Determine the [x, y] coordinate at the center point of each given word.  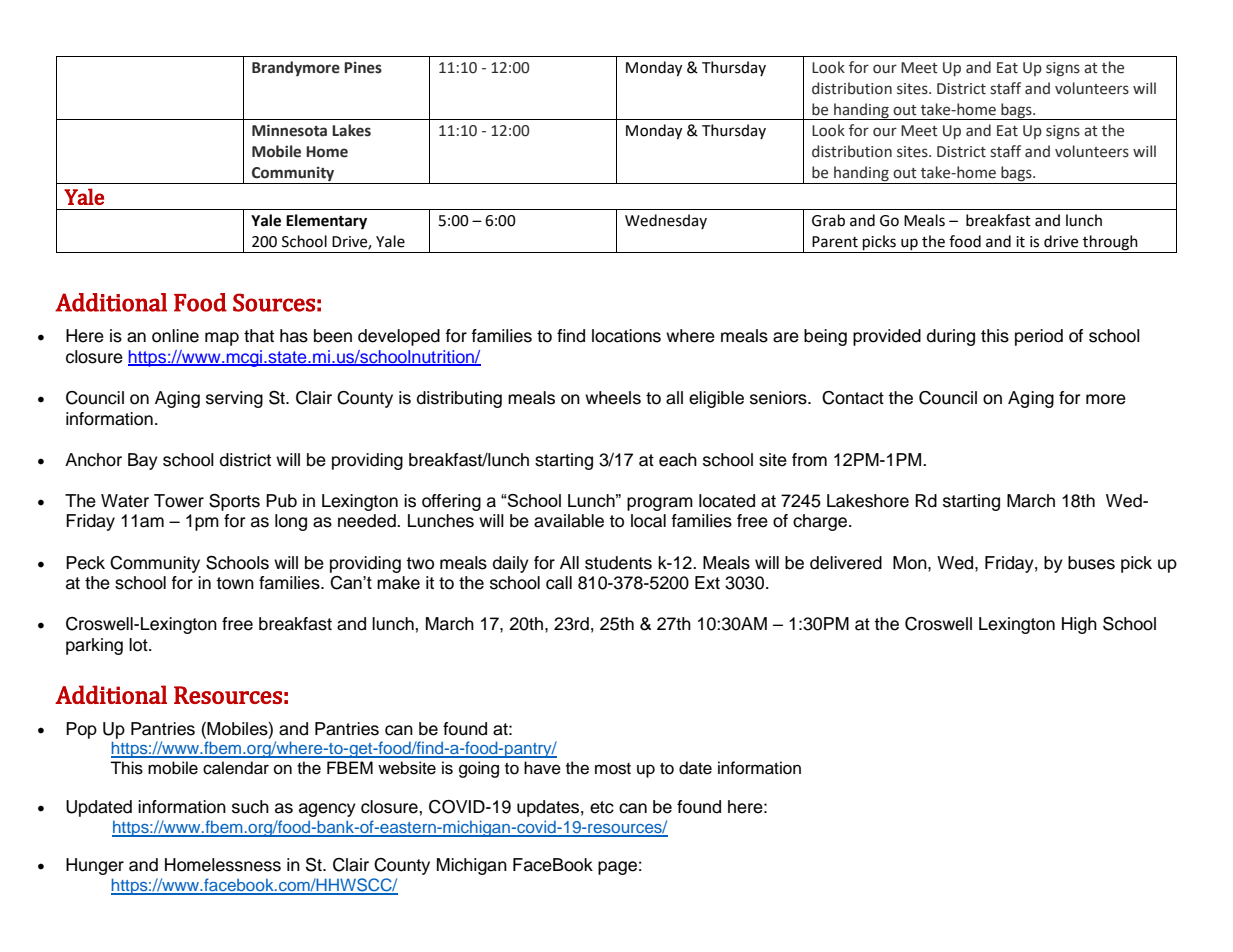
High [1079, 625]
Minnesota [289, 130]
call [559, 583]
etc [602, 807]
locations [626, 336]
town [235, 583]
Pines [363, 68]
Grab [828, 220]
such [250, 807]
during [951, 337]
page [617, 868]
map [222, 339]
